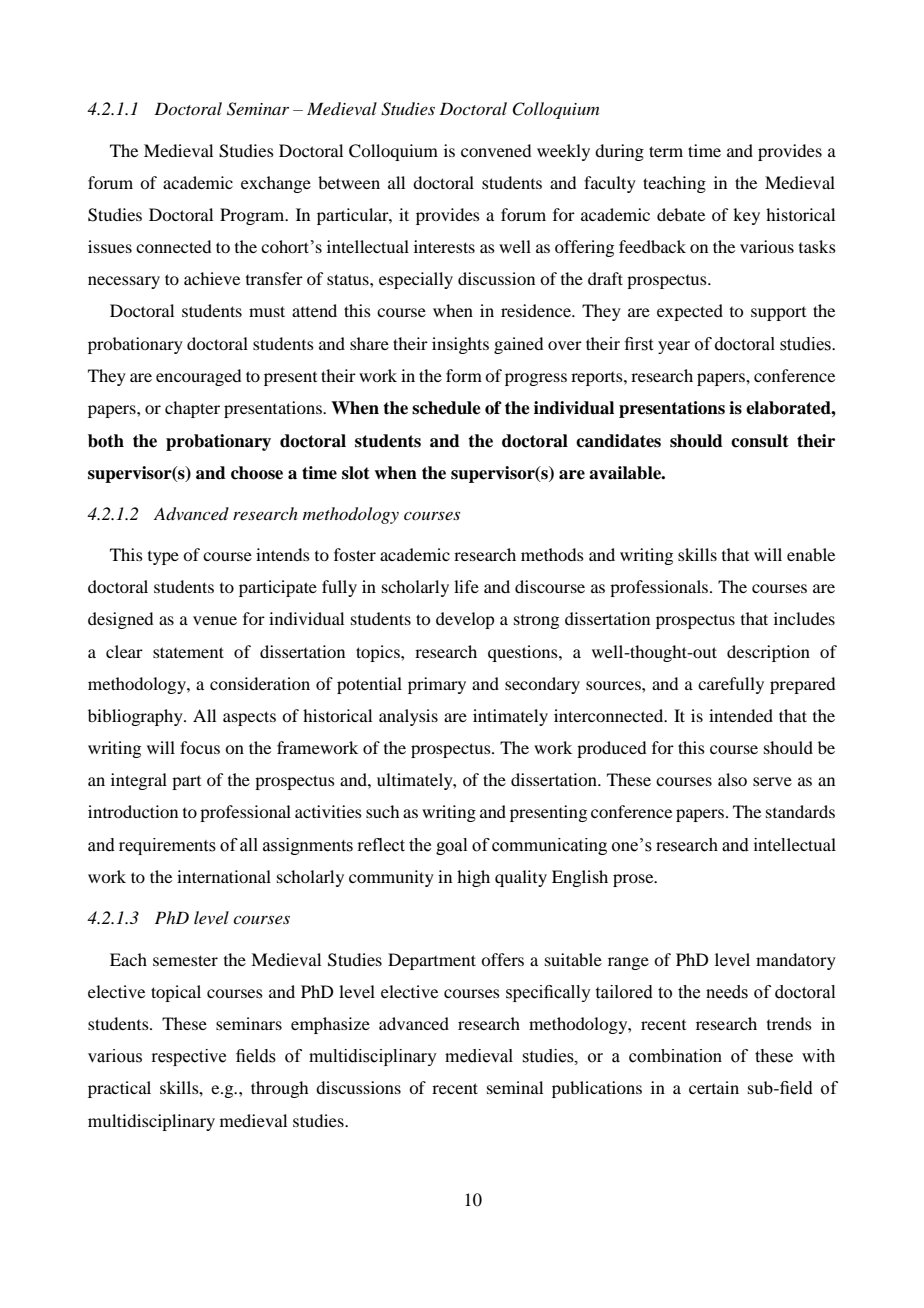  What do you see at coordinates (714, 1087) in the document?
I see `certain` at bounding box center [714, 1087].
